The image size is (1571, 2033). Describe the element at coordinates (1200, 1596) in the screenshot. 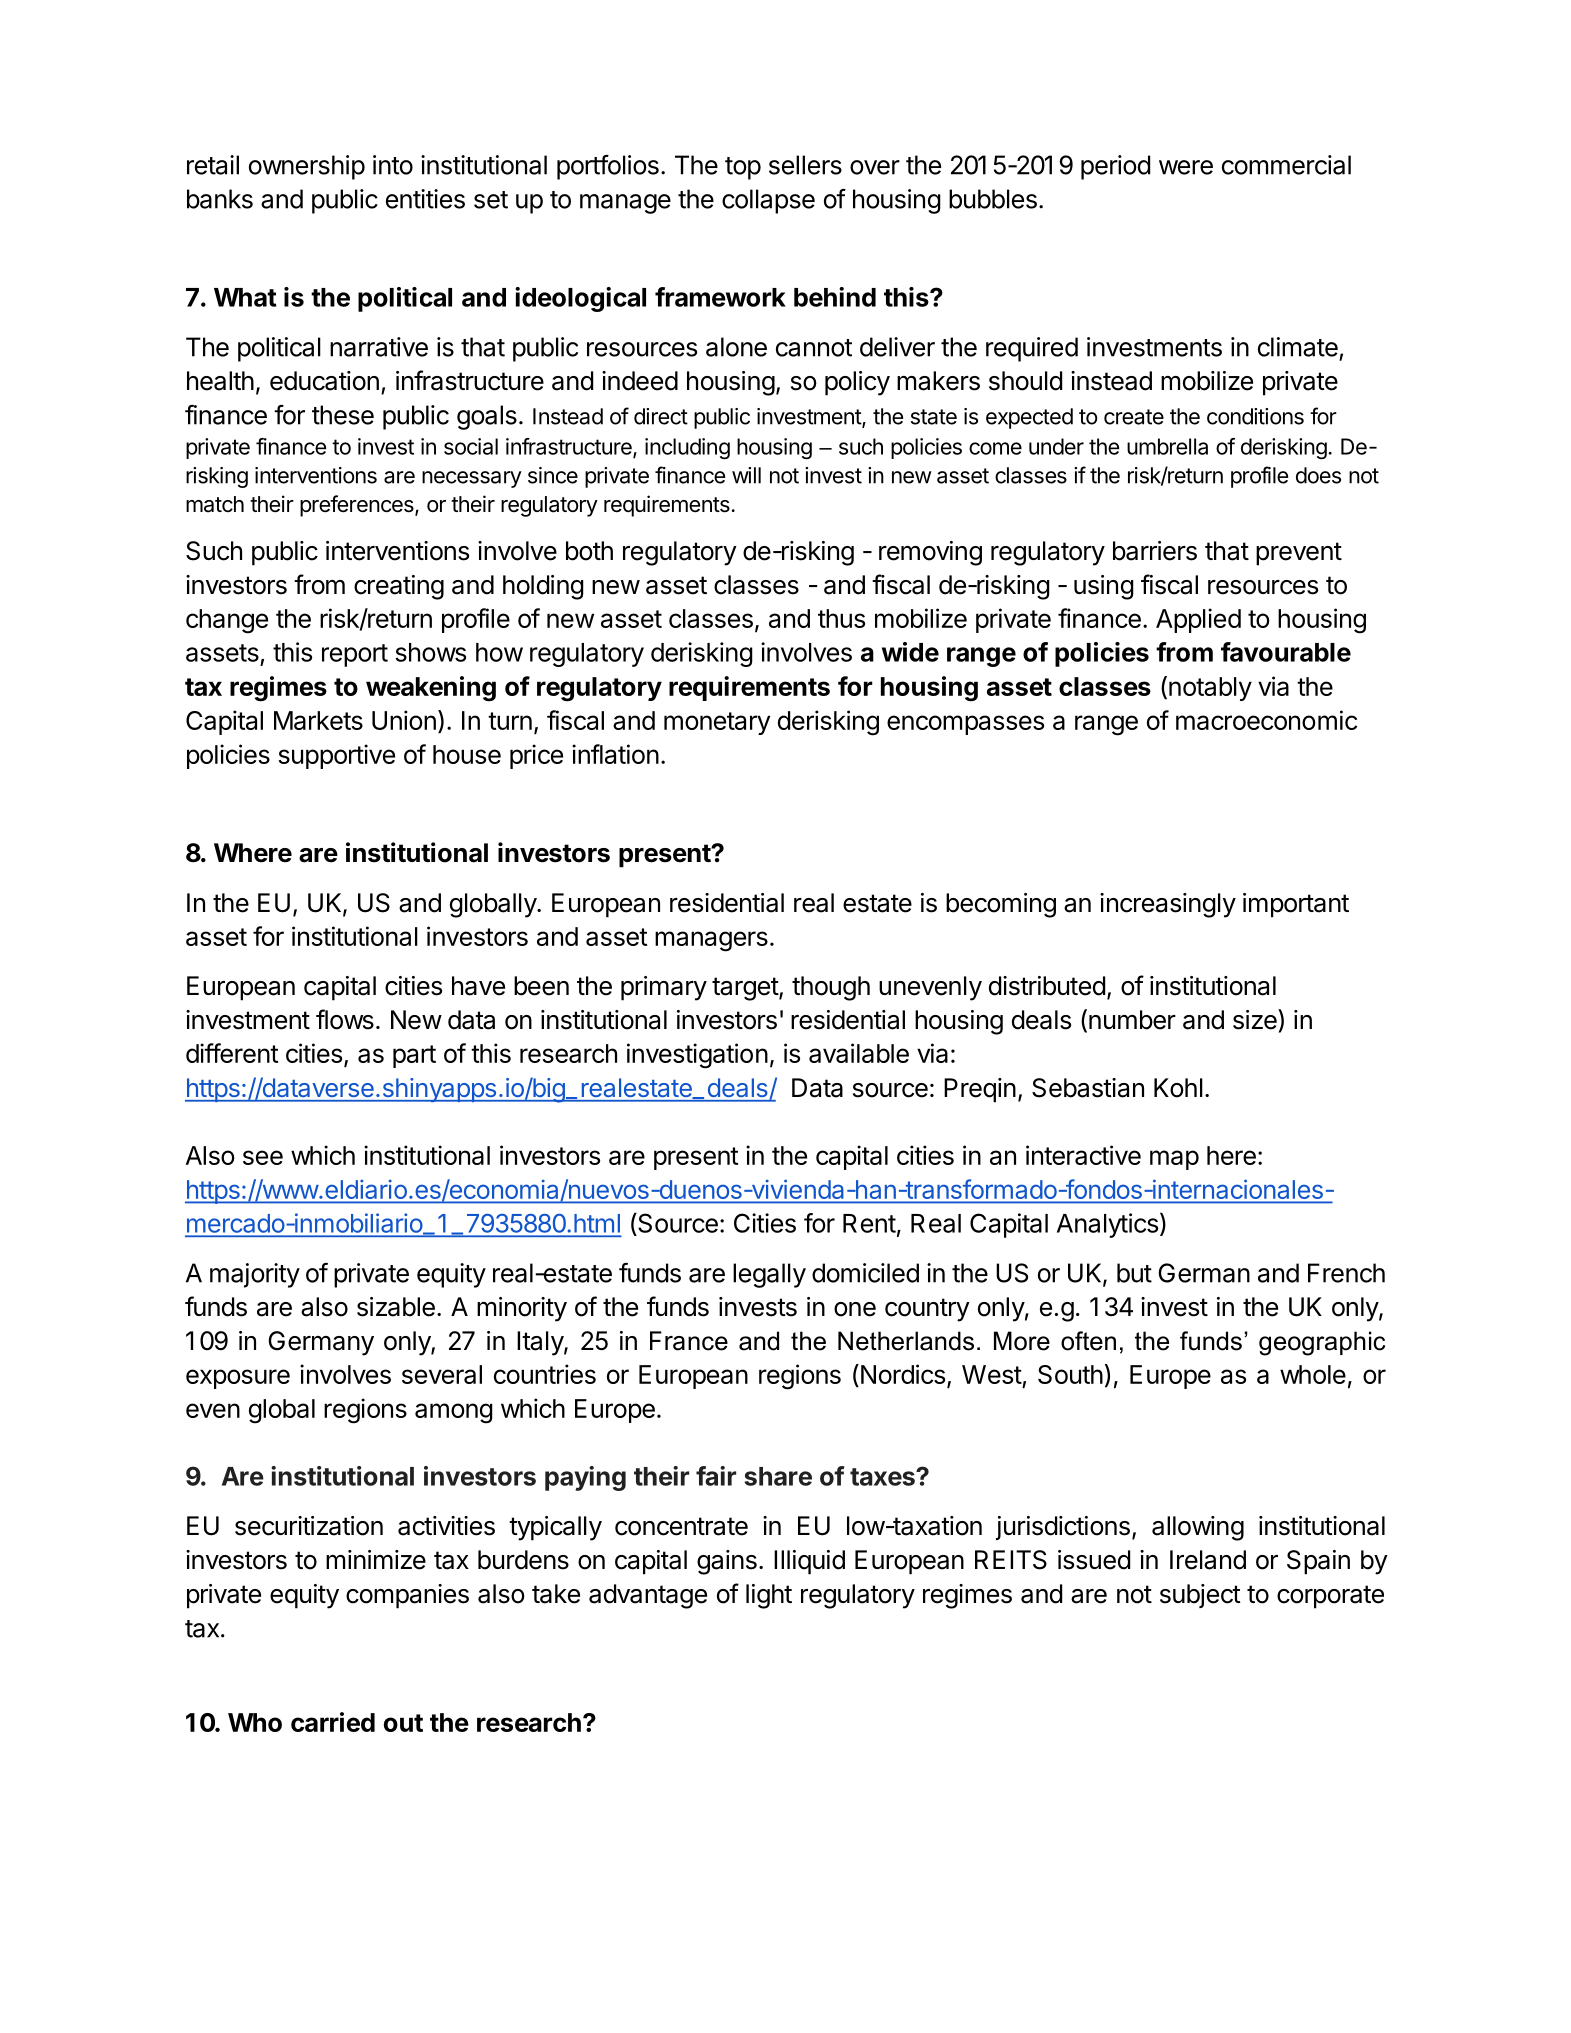

I see `subject` at that location.
